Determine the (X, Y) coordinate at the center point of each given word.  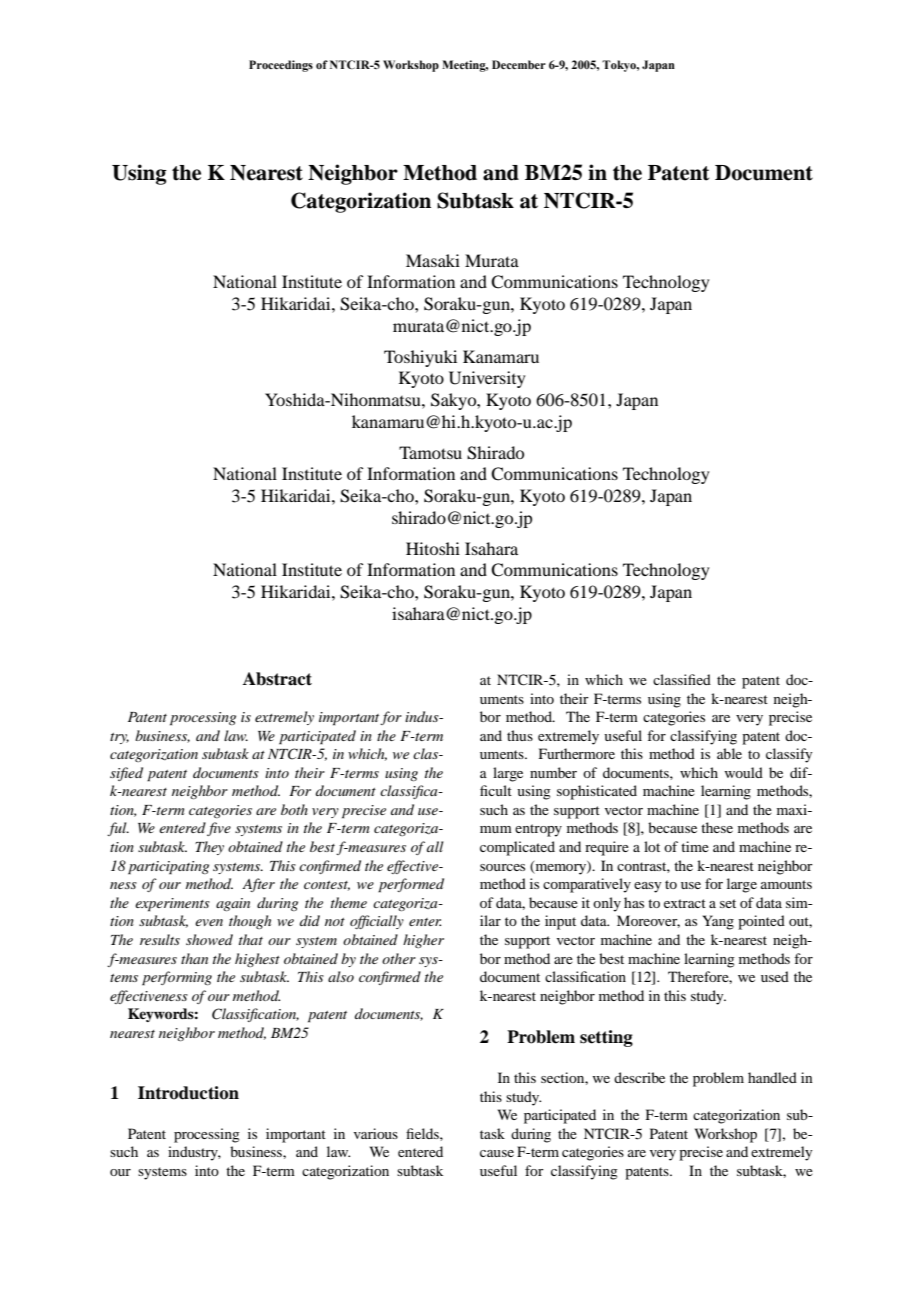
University (487, 379)
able (729, 753)
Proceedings (281, 66)
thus (520, 735)
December (519, 64)
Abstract (277, 679)
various (376, 1133)
